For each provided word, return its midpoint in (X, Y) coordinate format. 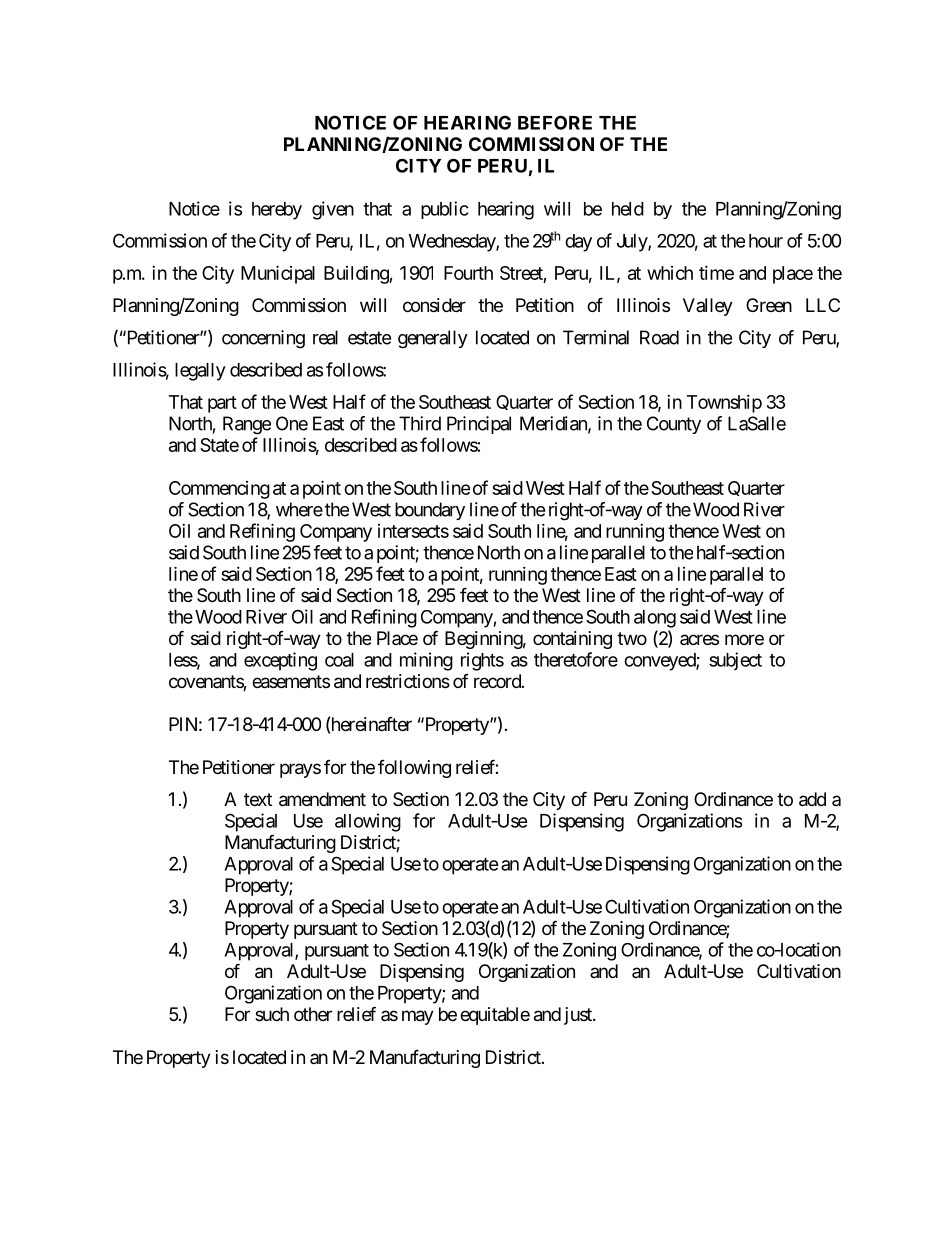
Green (769, 305)
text (258, 799)
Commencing (219, 490)
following (414, 769)
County (674, 425)
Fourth (468, 273)
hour (766, 241)
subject (735, 661)
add (812, 799)
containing (572, 640)
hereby (277, 211)
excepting (280, 661)
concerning (263, 339)
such (272, 1014)
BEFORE (555, 122)
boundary (430, 511)
